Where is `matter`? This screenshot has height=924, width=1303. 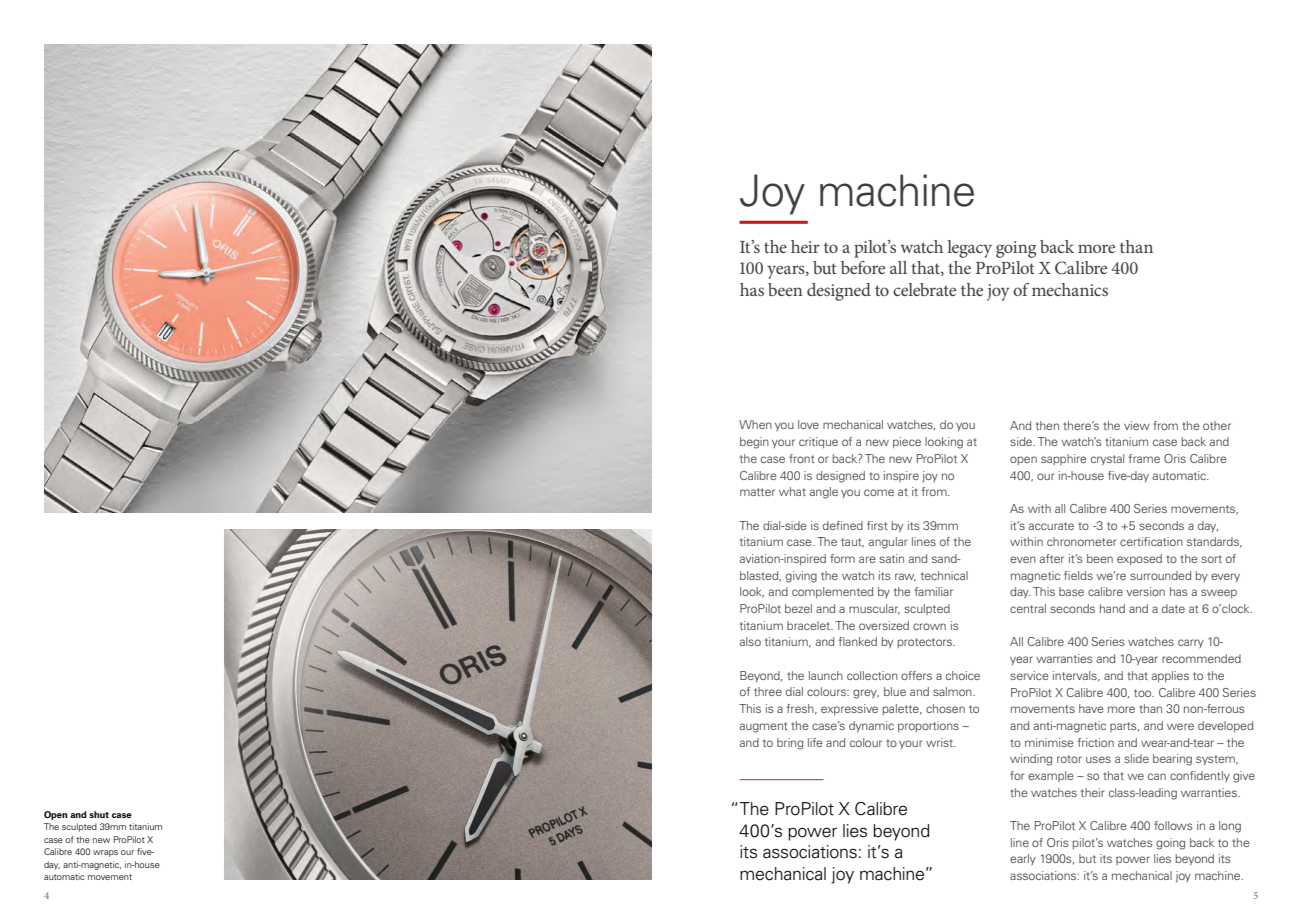 matter is located at coordinates (757, 492).
